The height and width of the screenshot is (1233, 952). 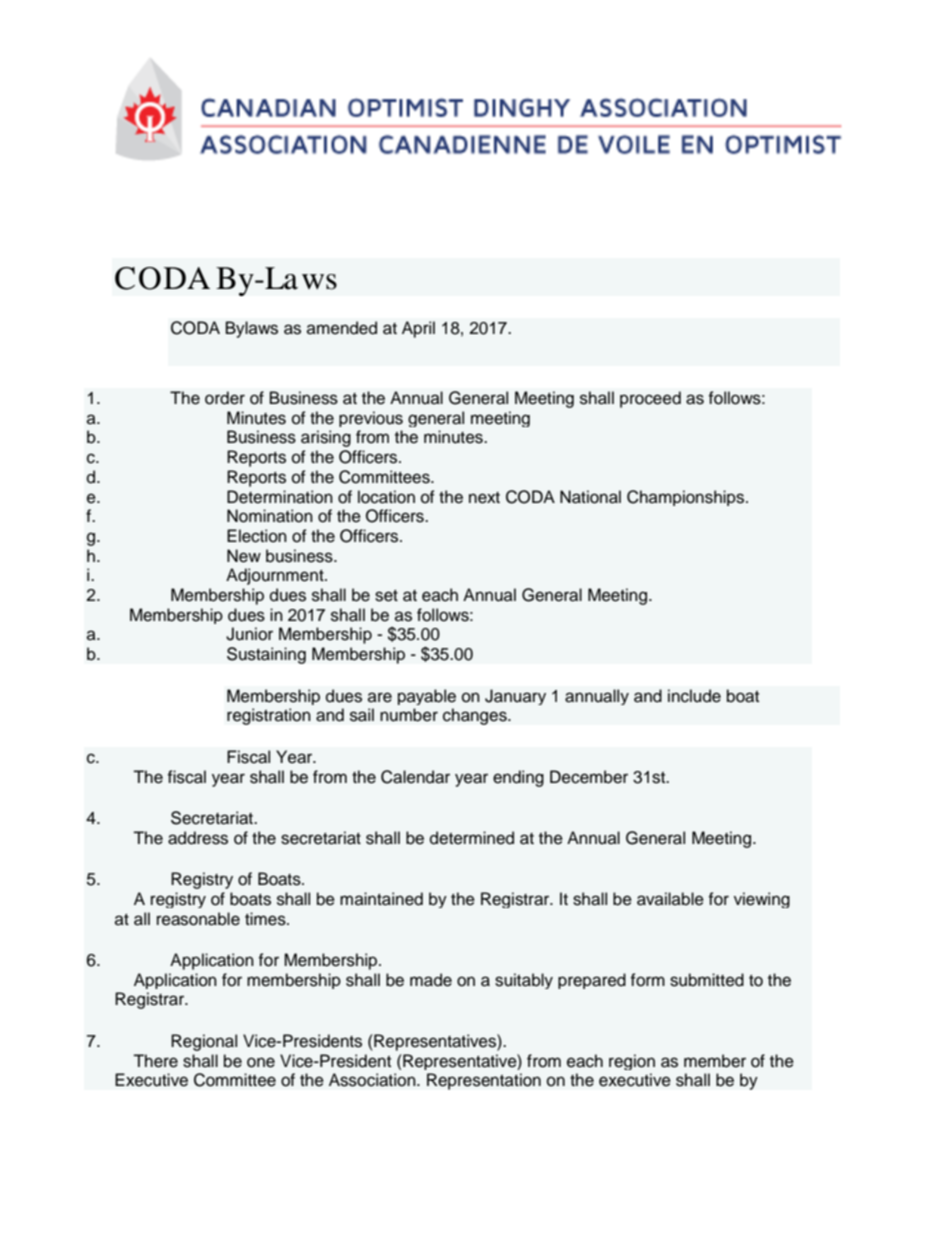 I want to click on order, so click(x=225, y=398).
